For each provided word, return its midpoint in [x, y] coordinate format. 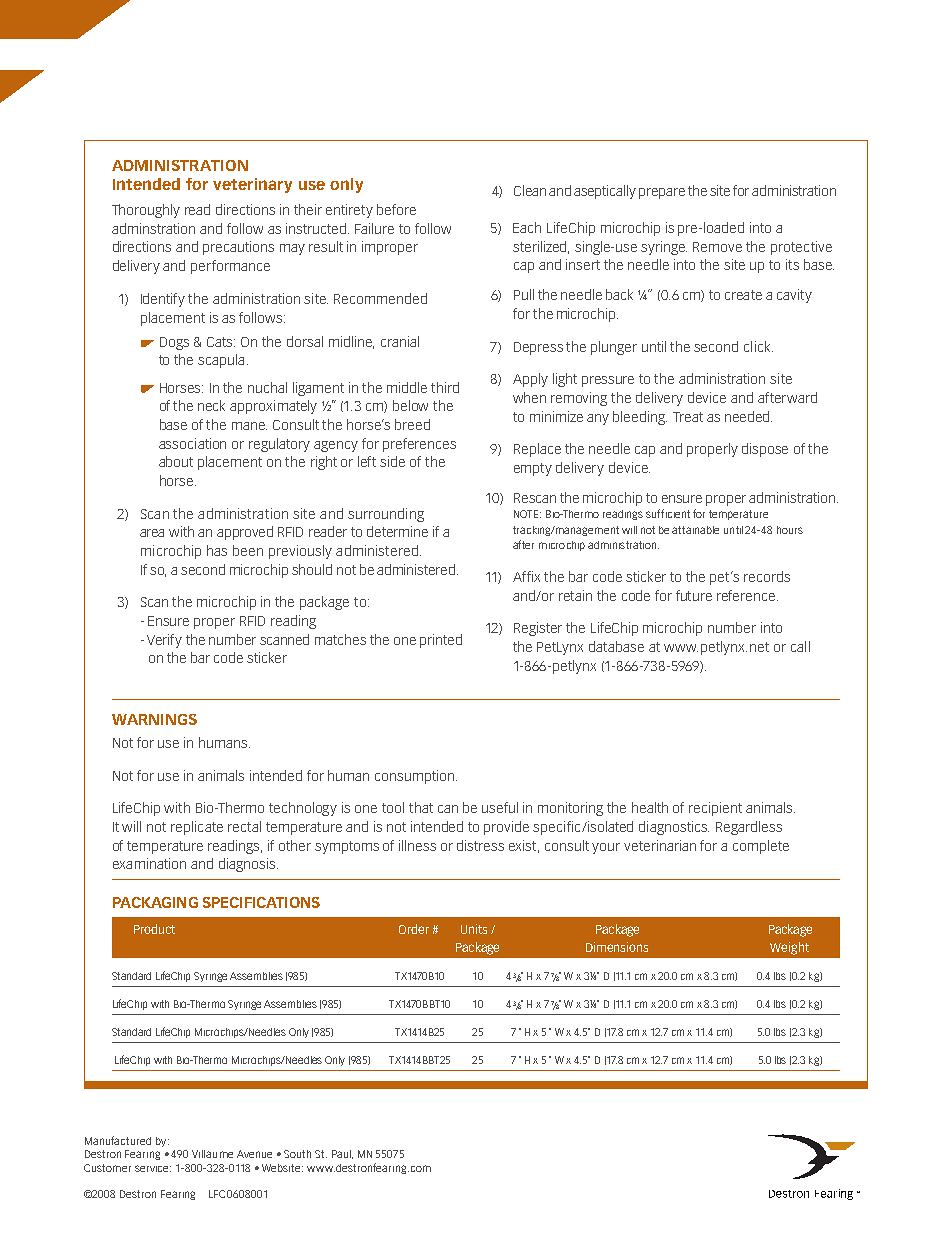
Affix [526, 576]
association [192, 443]
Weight [789, 948]
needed [748, 416]
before [396, 209]
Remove [717, 247]
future [694, 595]
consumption [416, 777]
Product [154, 929]
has [217, 550]
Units [474, 929]
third [445, 387]
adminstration [153, 228]
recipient [715, 809]
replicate [197, 828]
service [153, 1168]
